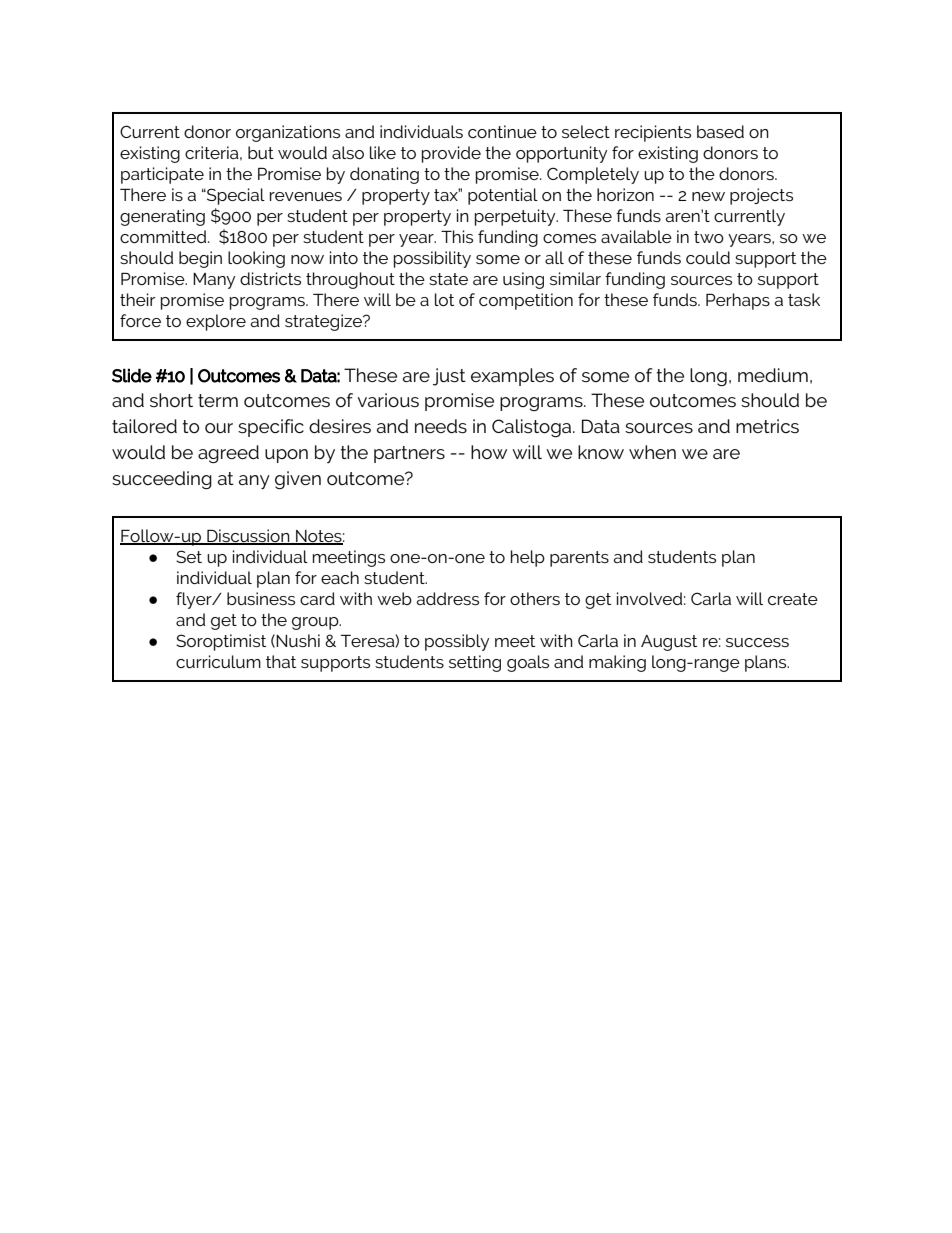 The width and height of the screenshot is (952, 1233). I want to click on how, so click(489, 452).
